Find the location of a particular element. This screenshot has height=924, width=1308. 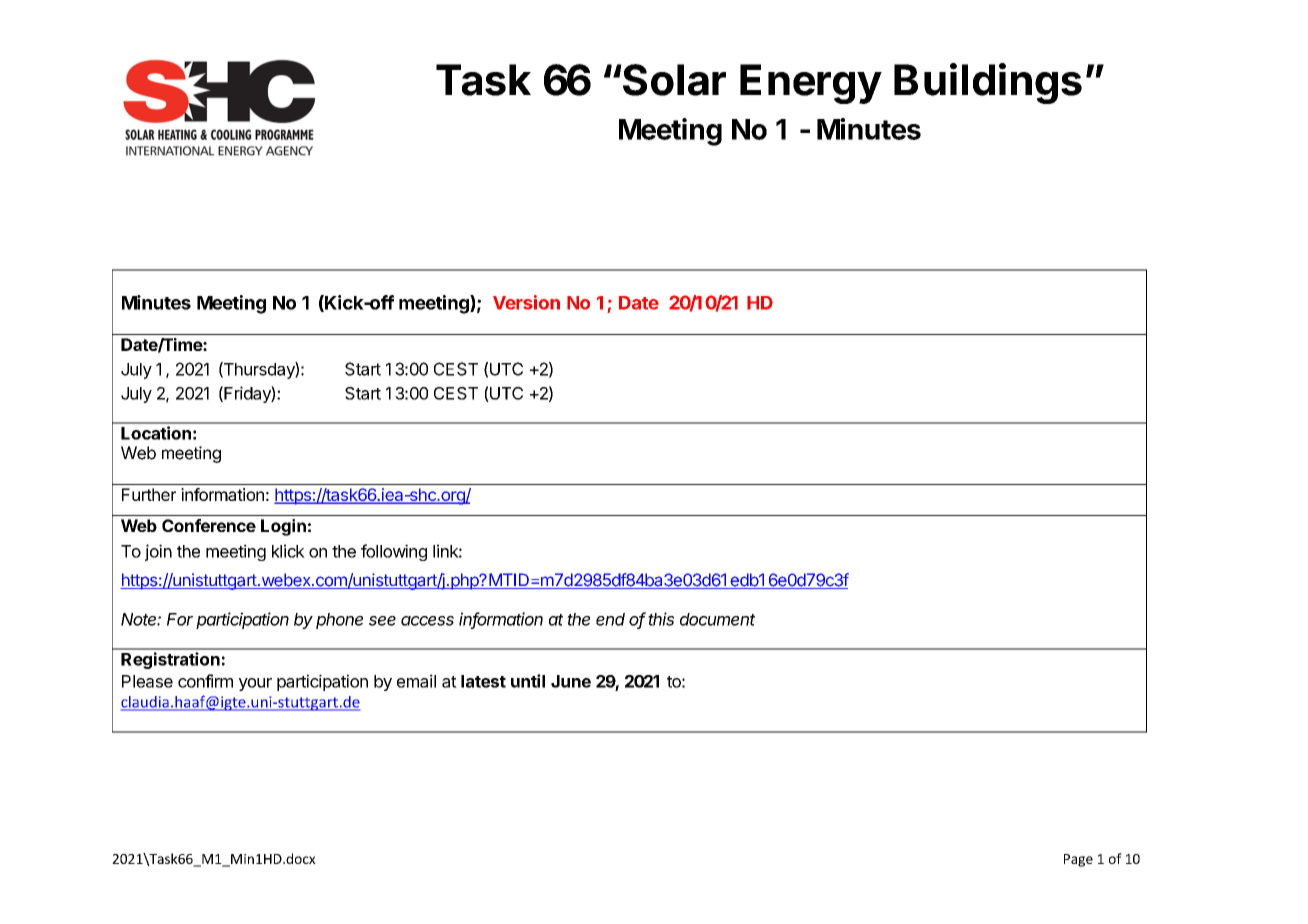

Location is located at coordinates (156, 433).
